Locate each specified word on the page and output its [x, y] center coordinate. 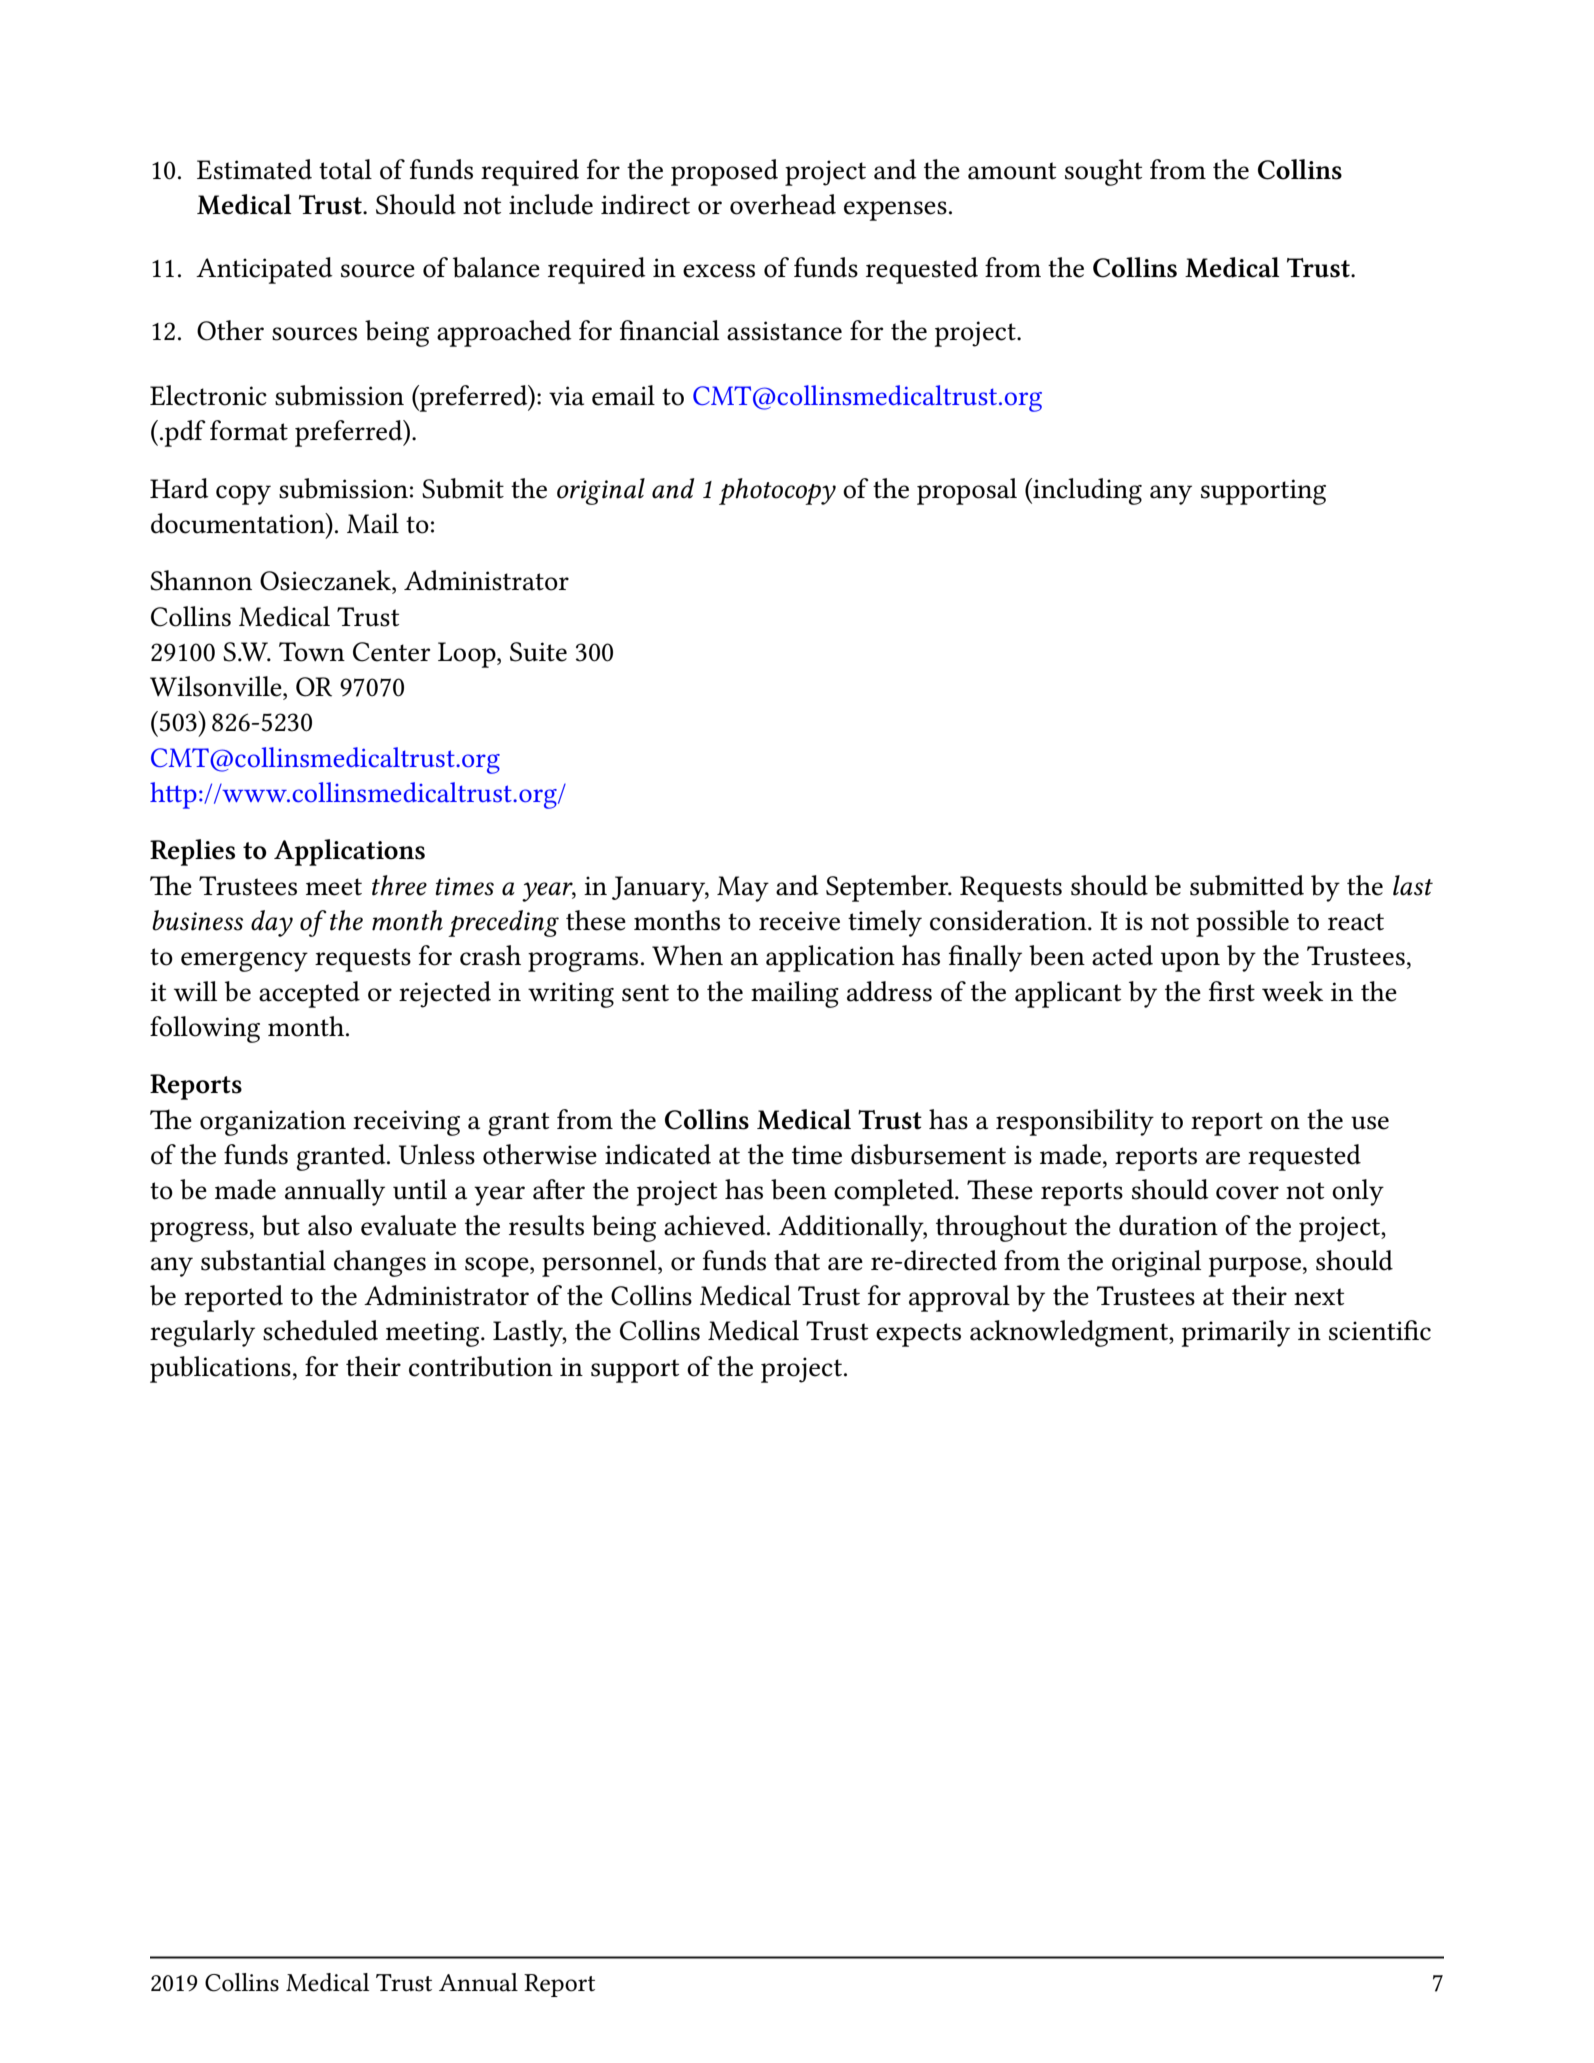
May [743, 889]
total [345, 169]
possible [1242, 923]
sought [1103, 172]
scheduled [320, 1330]
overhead [783, 204]
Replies [192, 852]
